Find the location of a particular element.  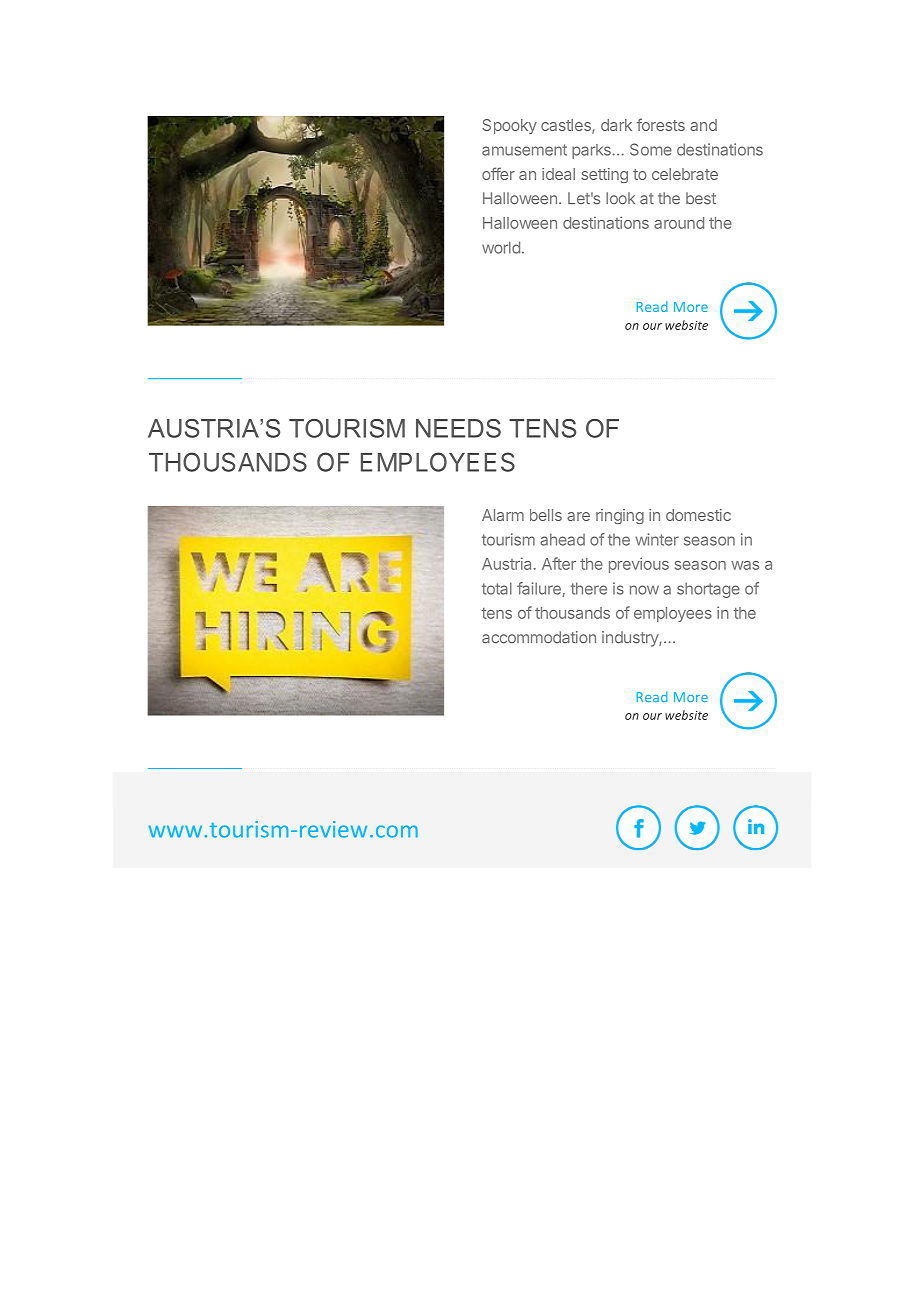

Alarm is located at coordinates (503, 515).
